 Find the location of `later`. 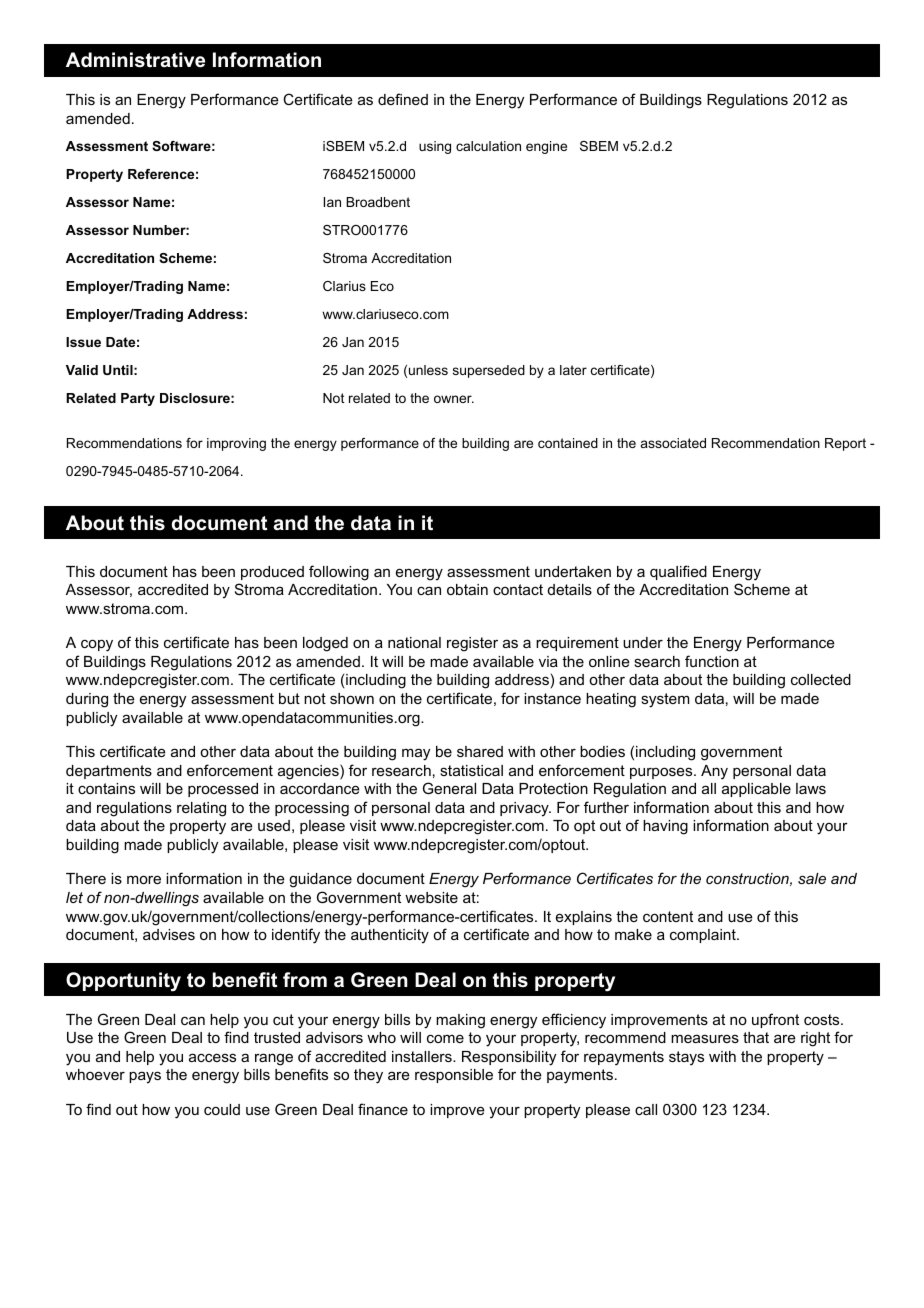

later is located at coordinates (573, 370).
